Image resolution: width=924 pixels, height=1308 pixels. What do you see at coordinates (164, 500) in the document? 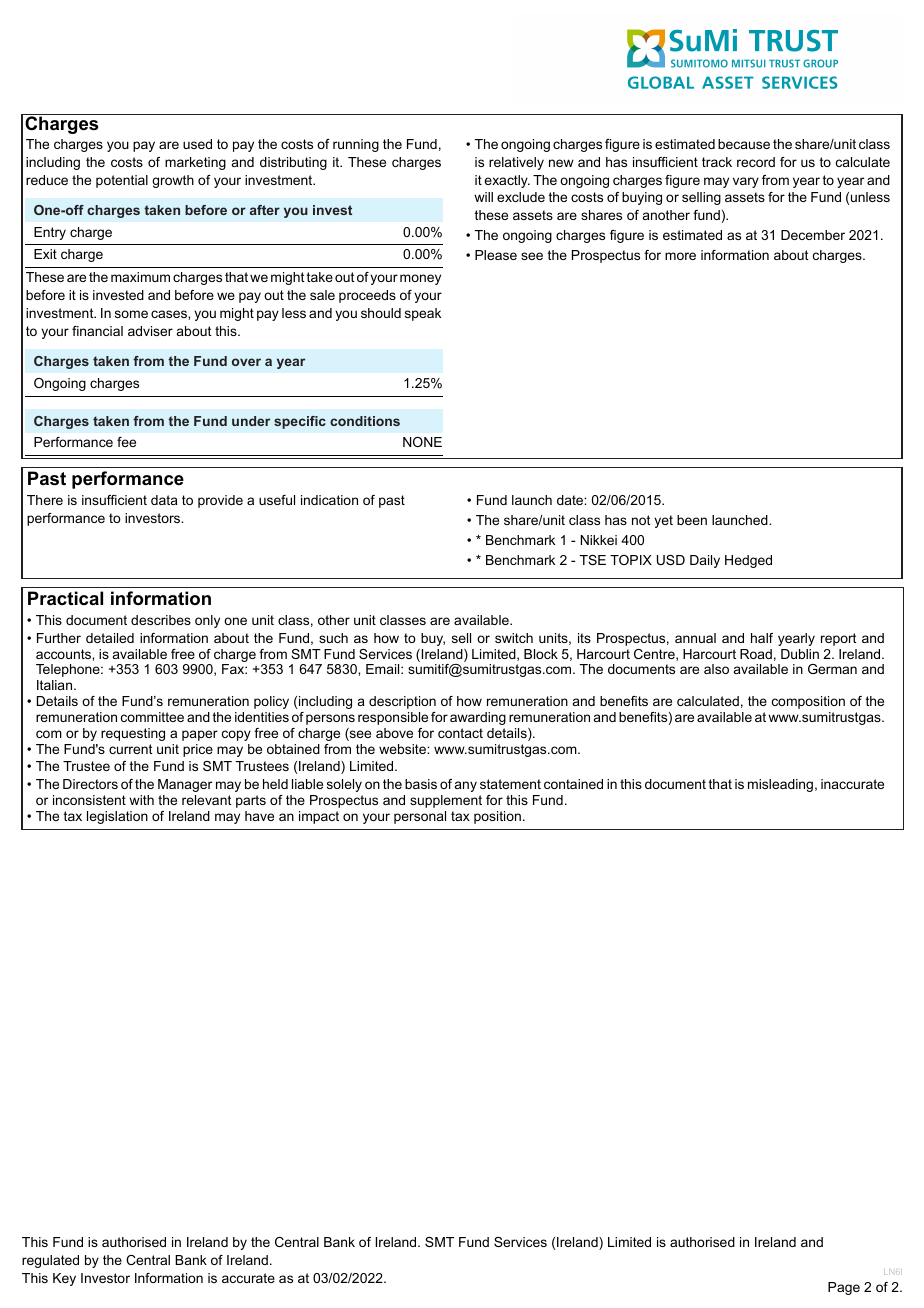
I see `data` at bounding box center [164, 500].
